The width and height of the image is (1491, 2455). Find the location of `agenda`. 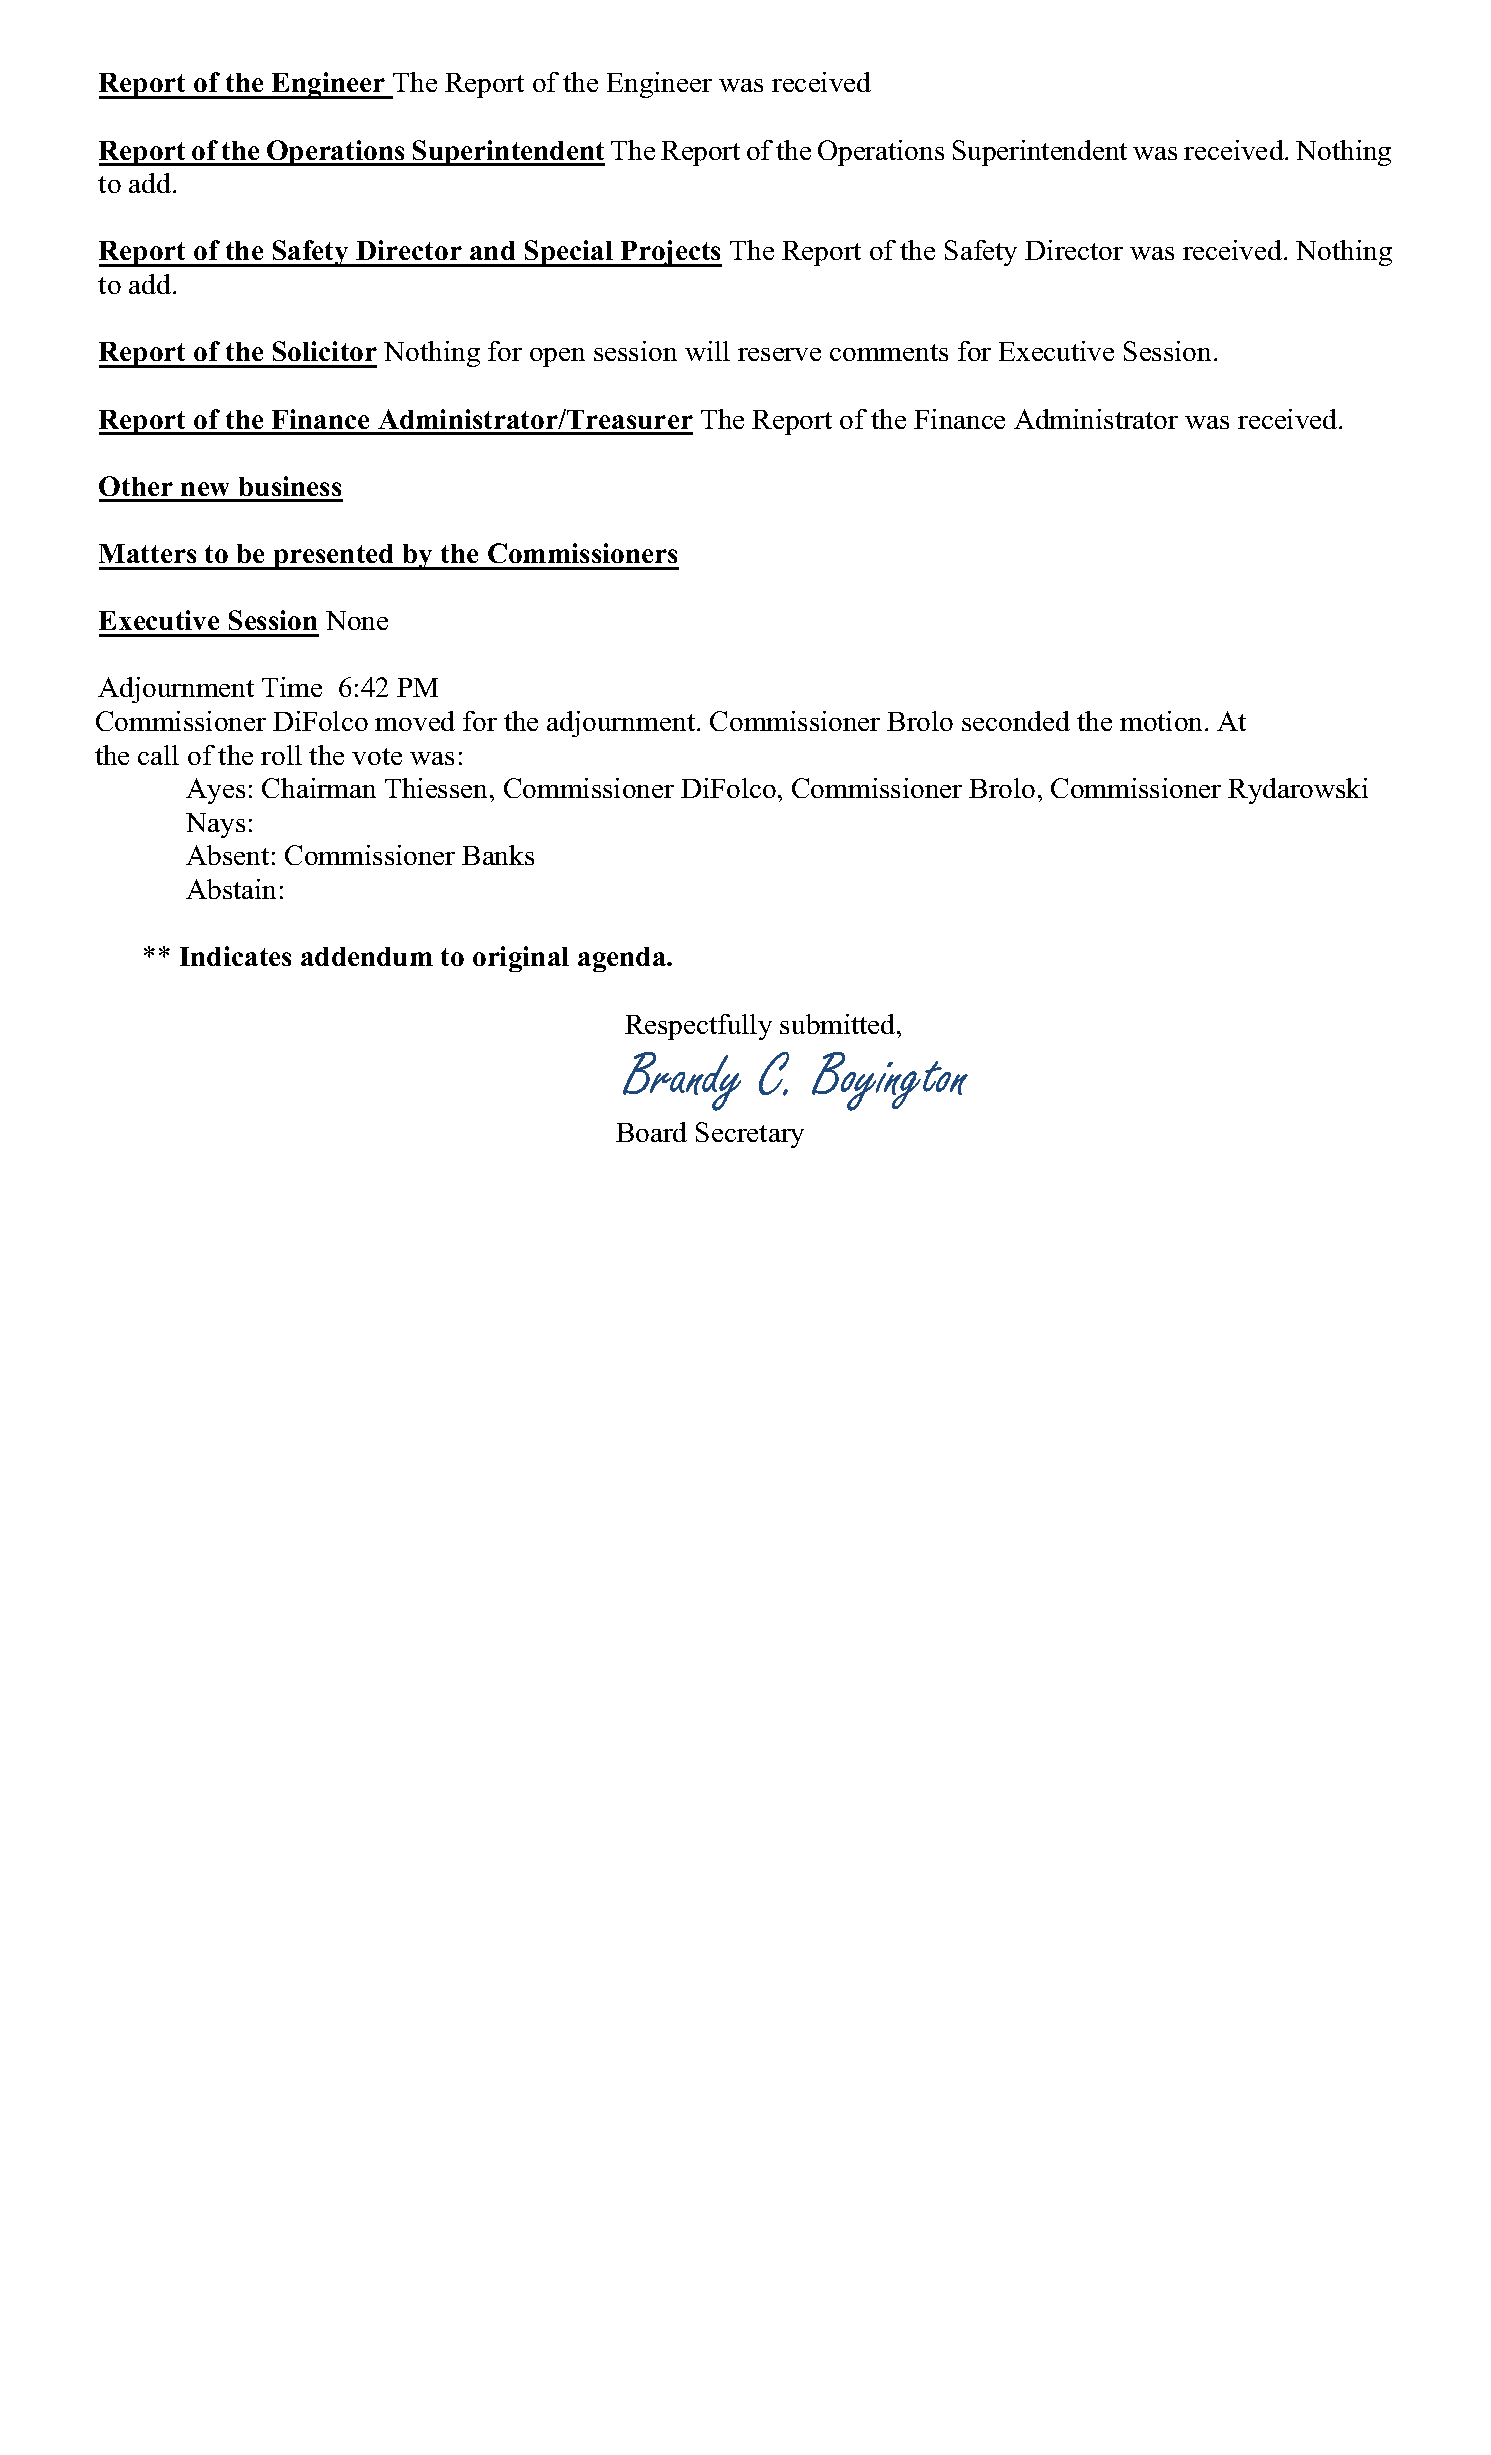

agenda is located at coordinates (623, 959).
